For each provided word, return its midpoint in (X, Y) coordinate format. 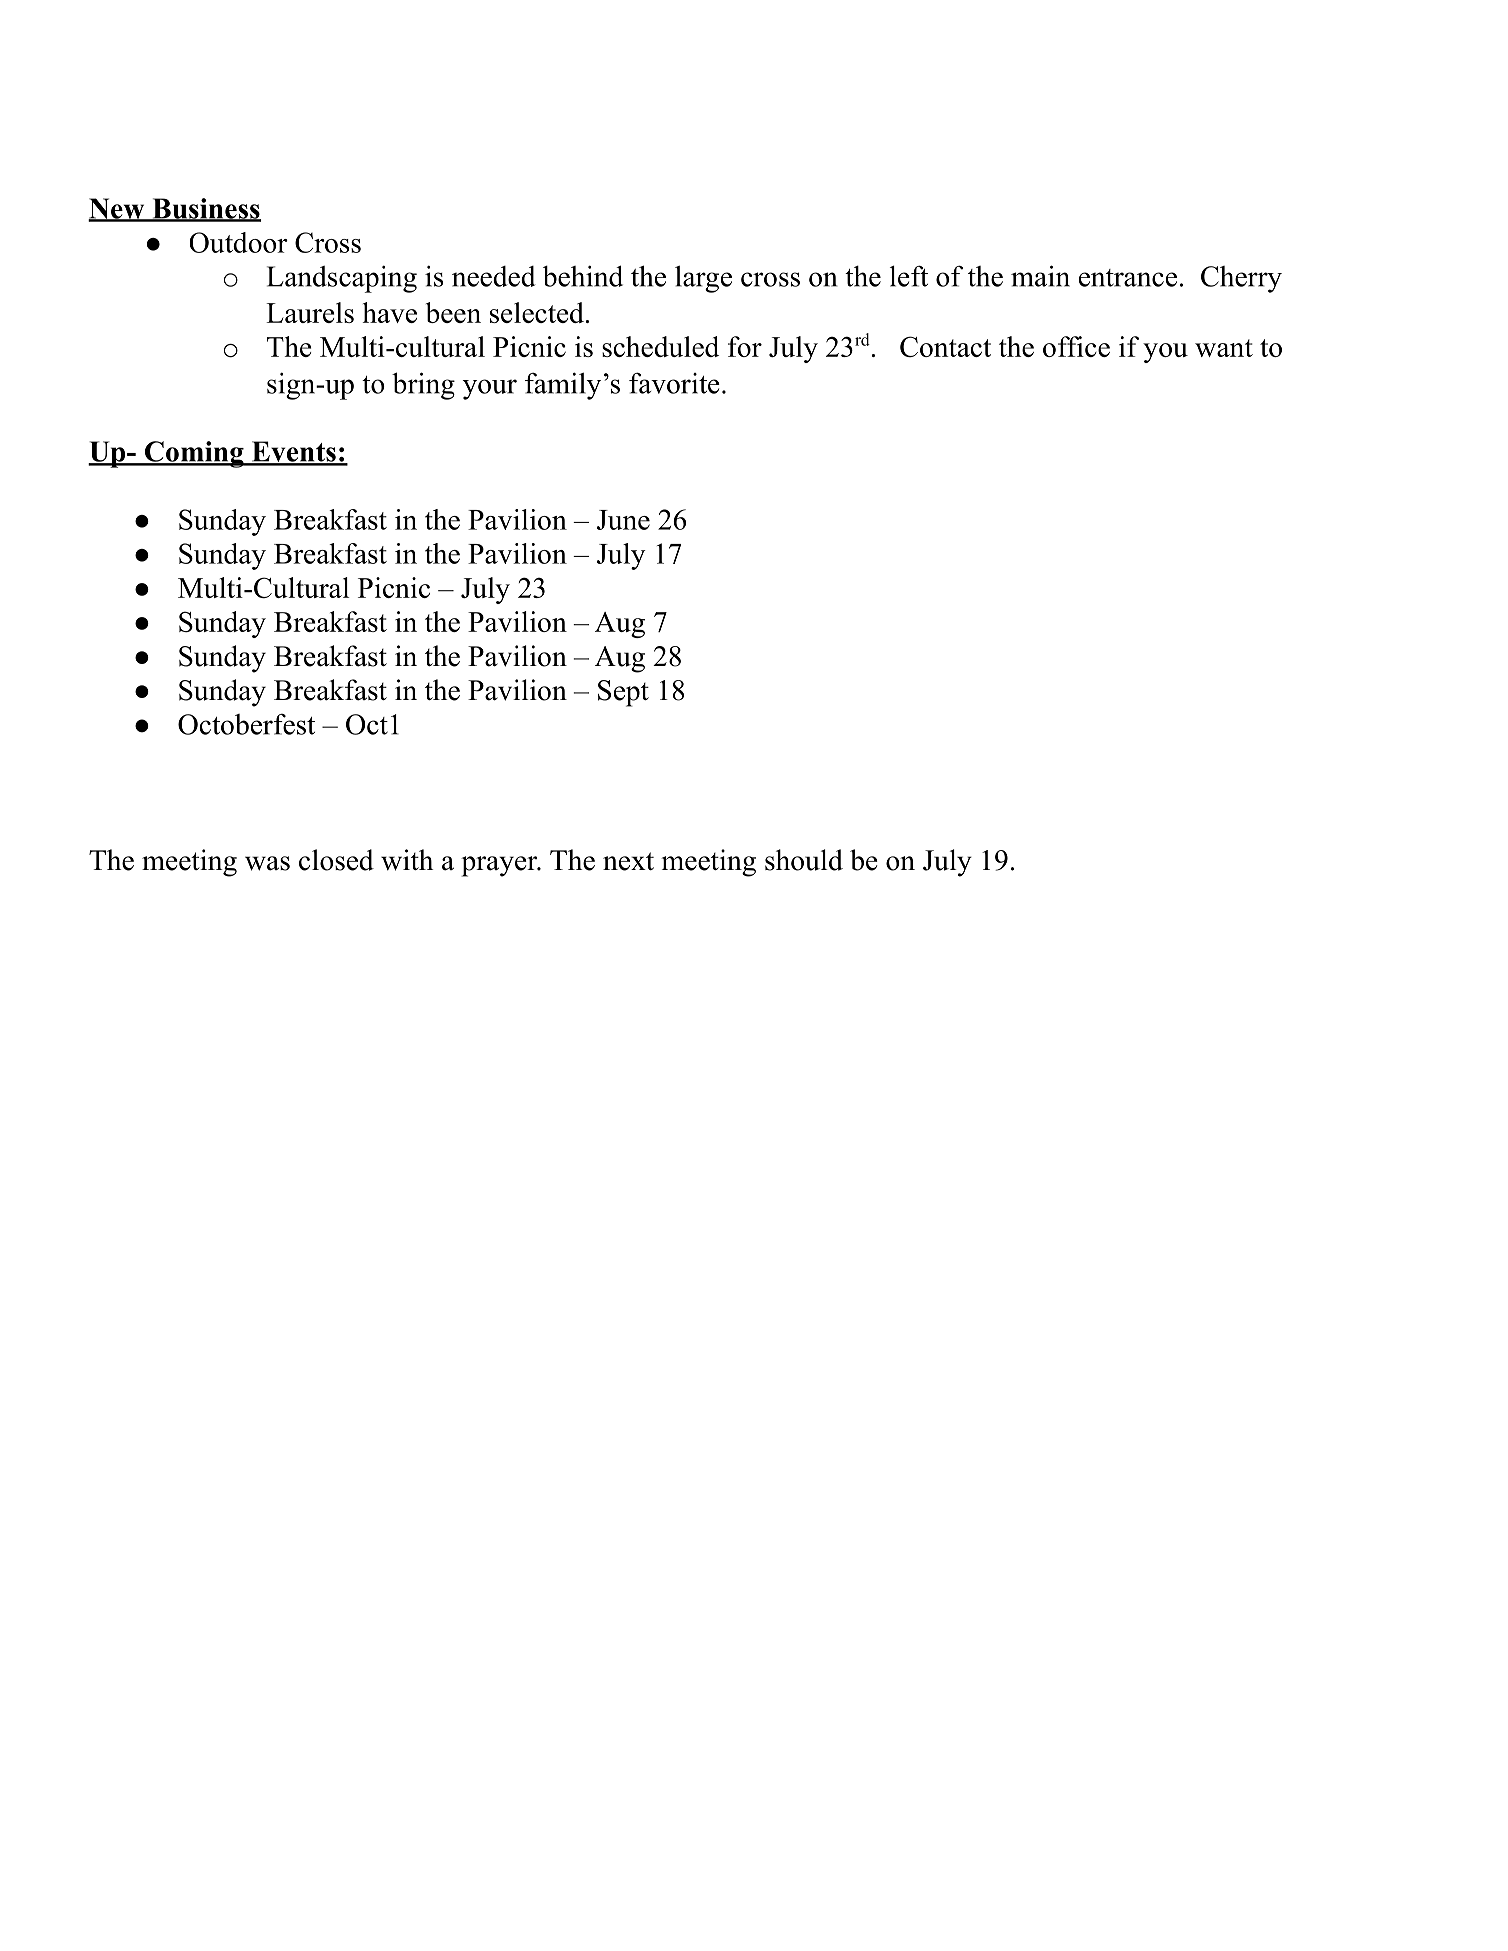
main (1040, 276)
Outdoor (239, 242)
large (703, 279)
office (1076, 346)
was (267, 863)
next (628, 861)
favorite (674, 383)
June (623, 520)
